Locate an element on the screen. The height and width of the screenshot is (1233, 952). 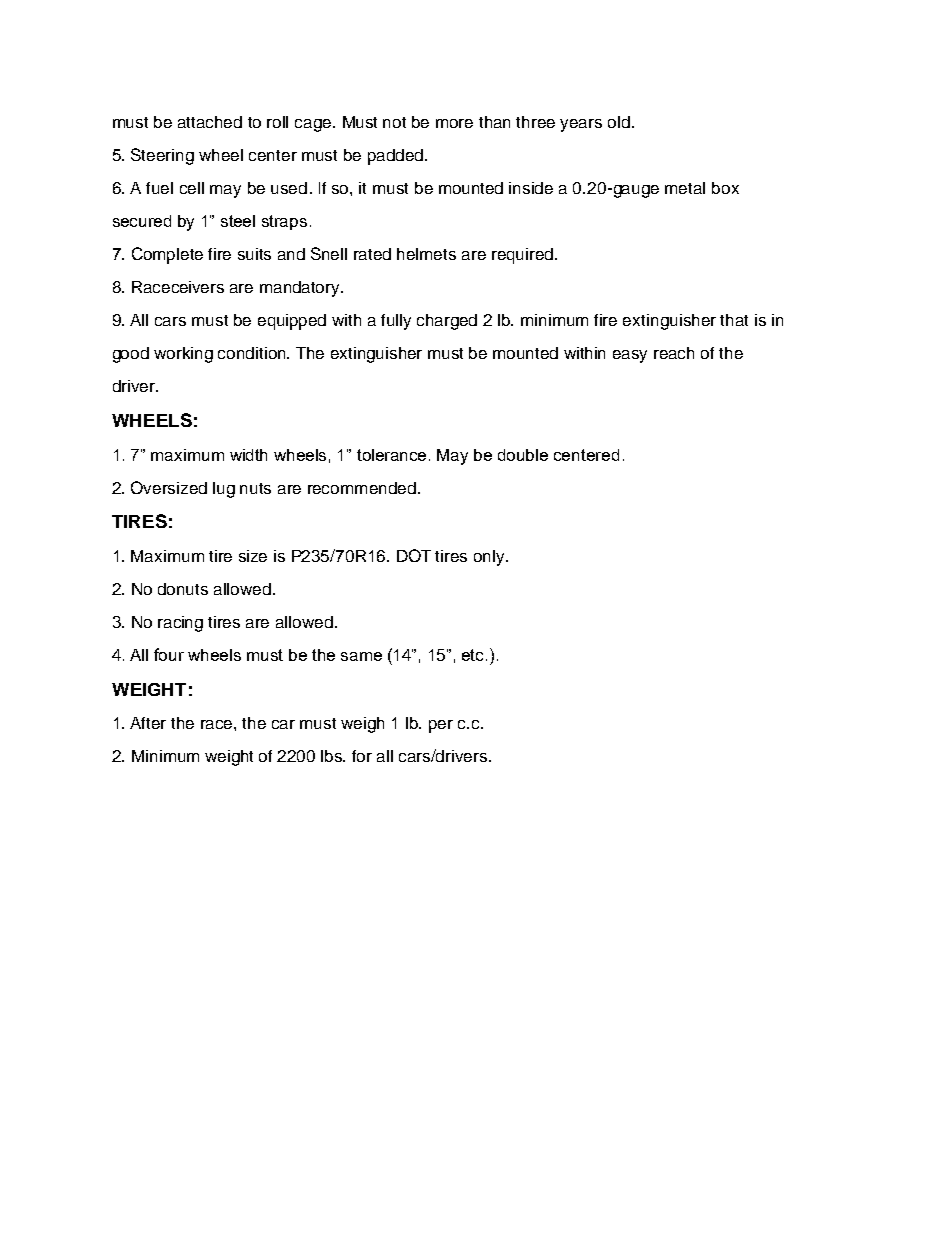
more is located at coordinates (454, 123).
